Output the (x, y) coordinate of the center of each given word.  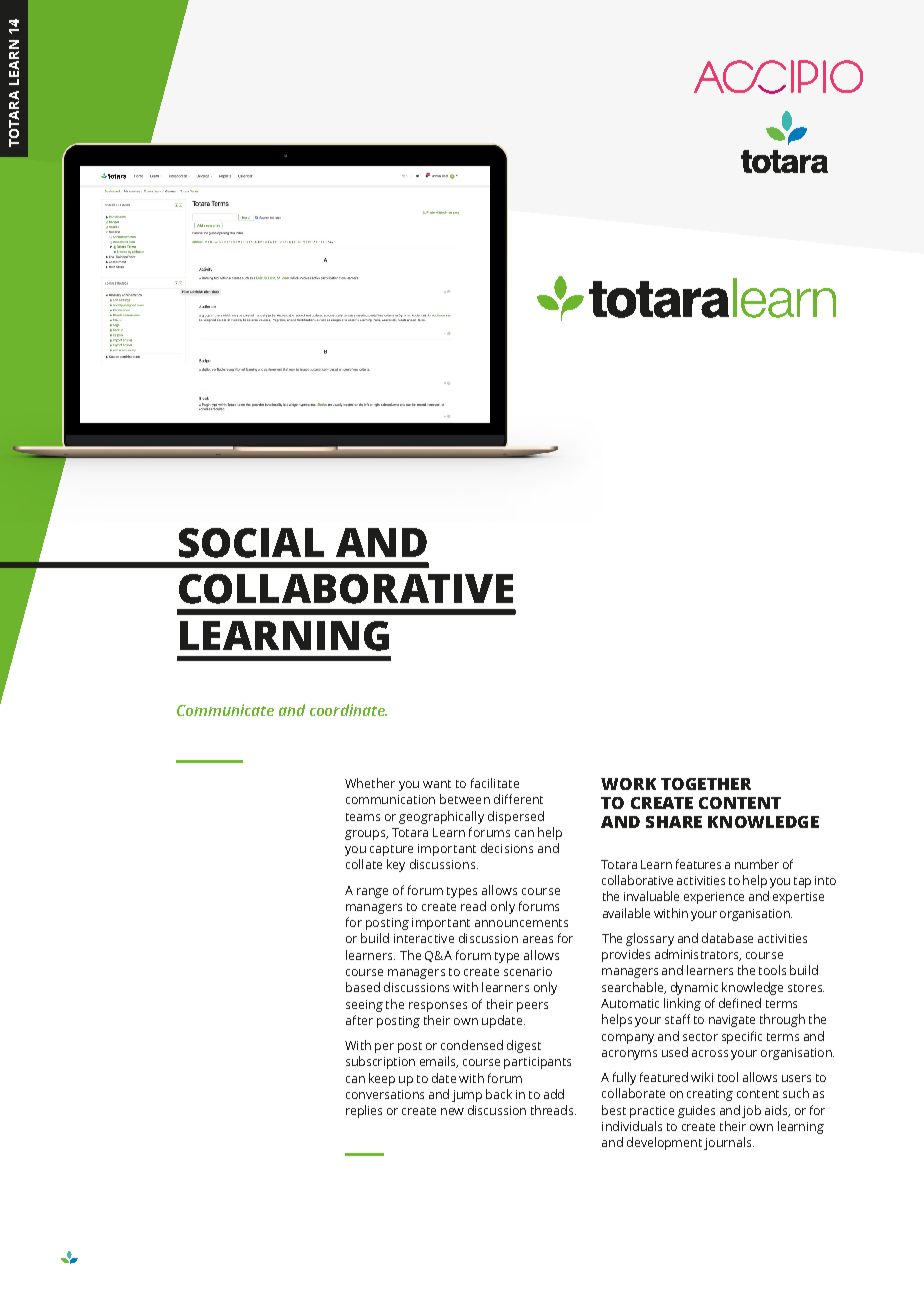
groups (366, 835)
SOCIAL (251, 543)
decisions (507, 848)
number (757, 864)
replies (364, 1111)
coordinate (348, 710)
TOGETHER (706, 784)
